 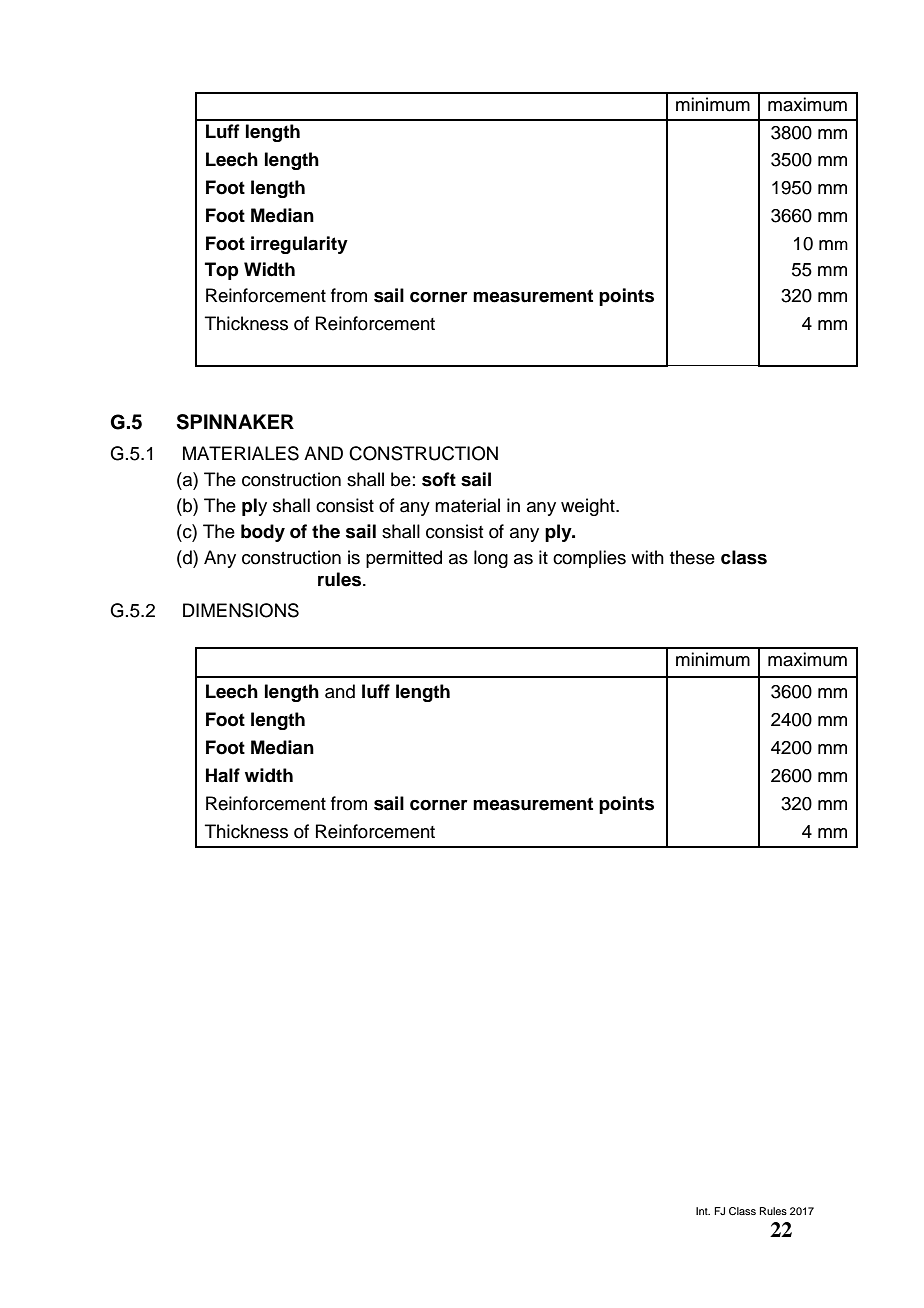 I want to click on with, so click(x=647, y=557).
